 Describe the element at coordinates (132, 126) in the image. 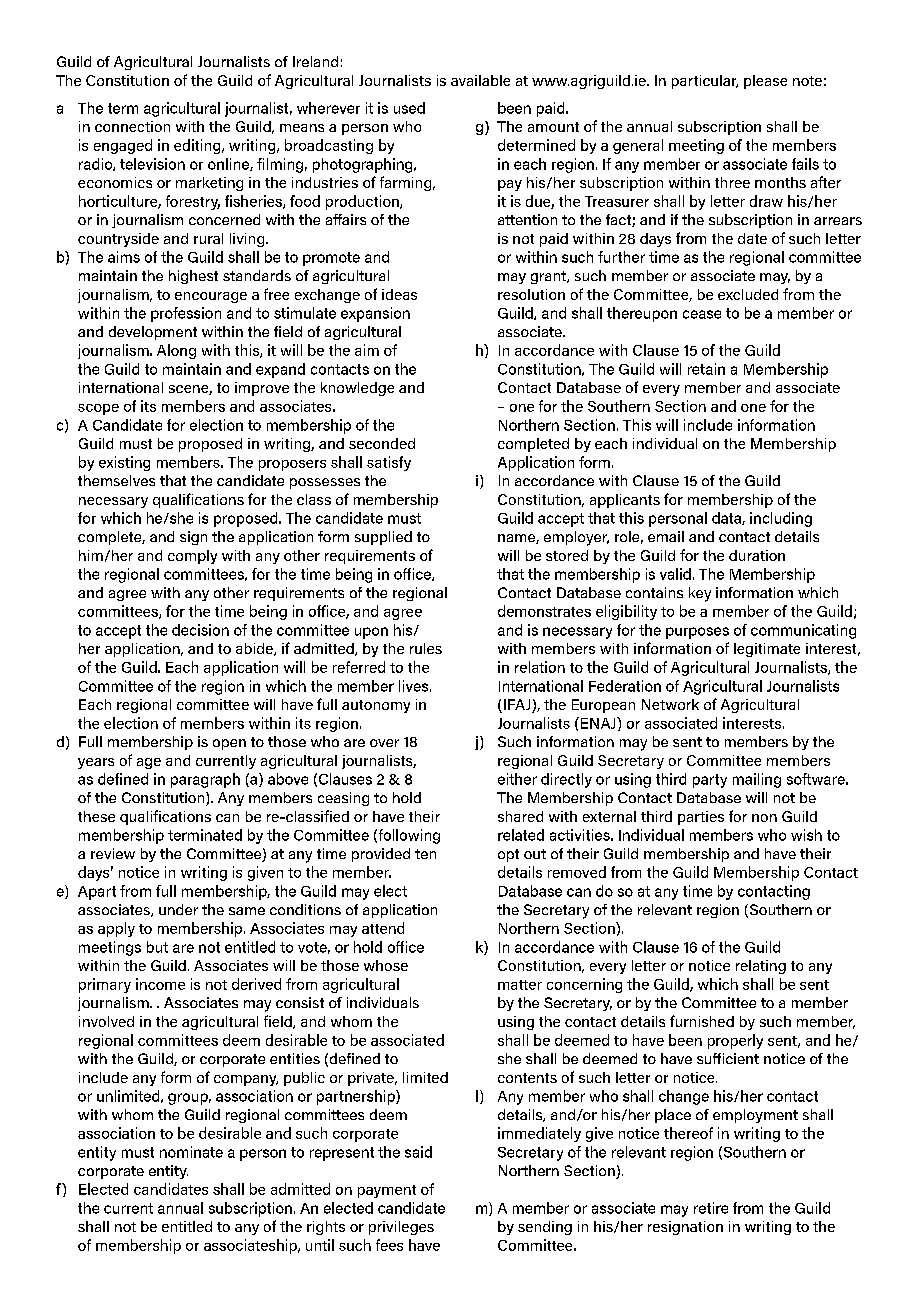

I see `connection` at that location.
